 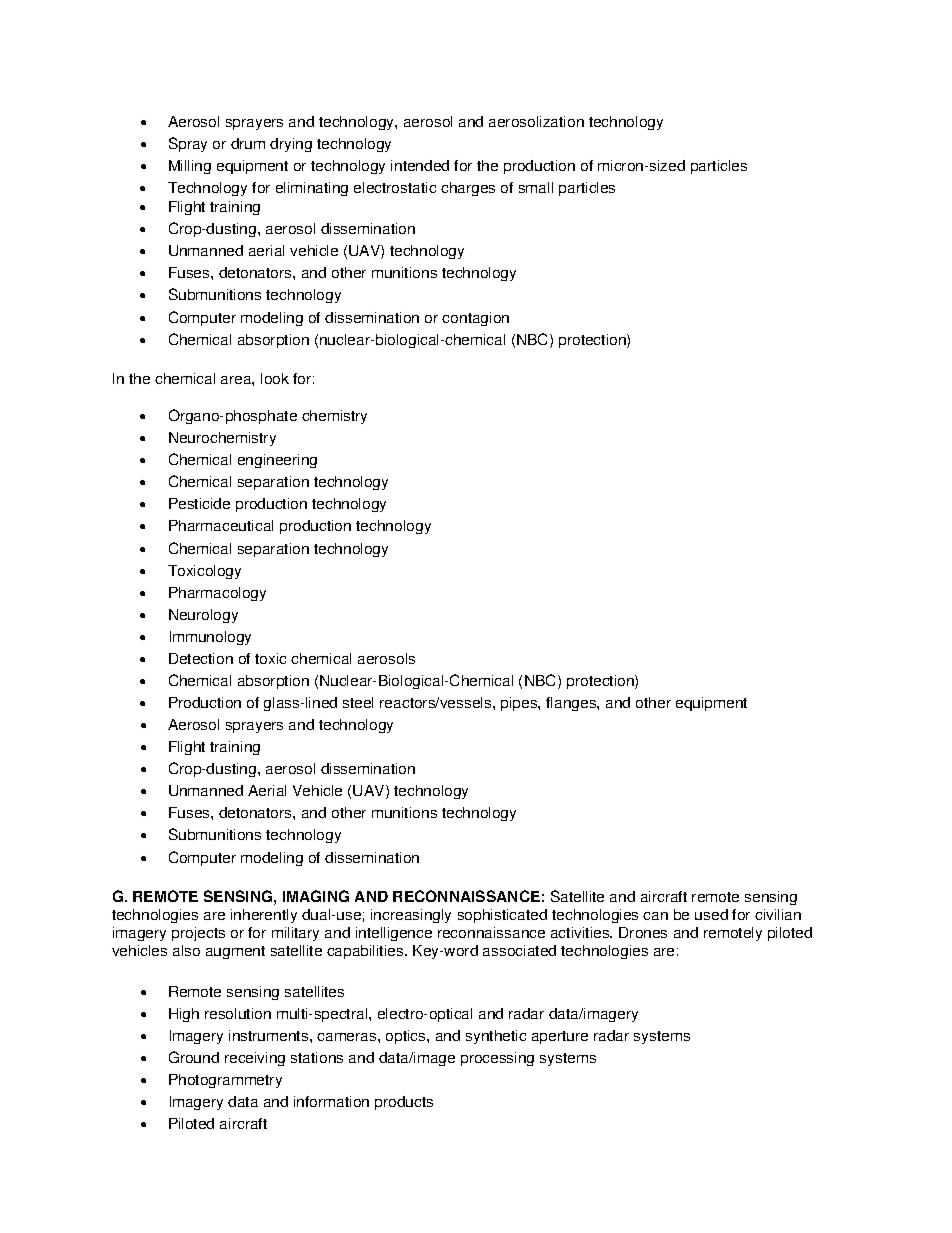 I want to click on drum, so click(x=248, y=143).
